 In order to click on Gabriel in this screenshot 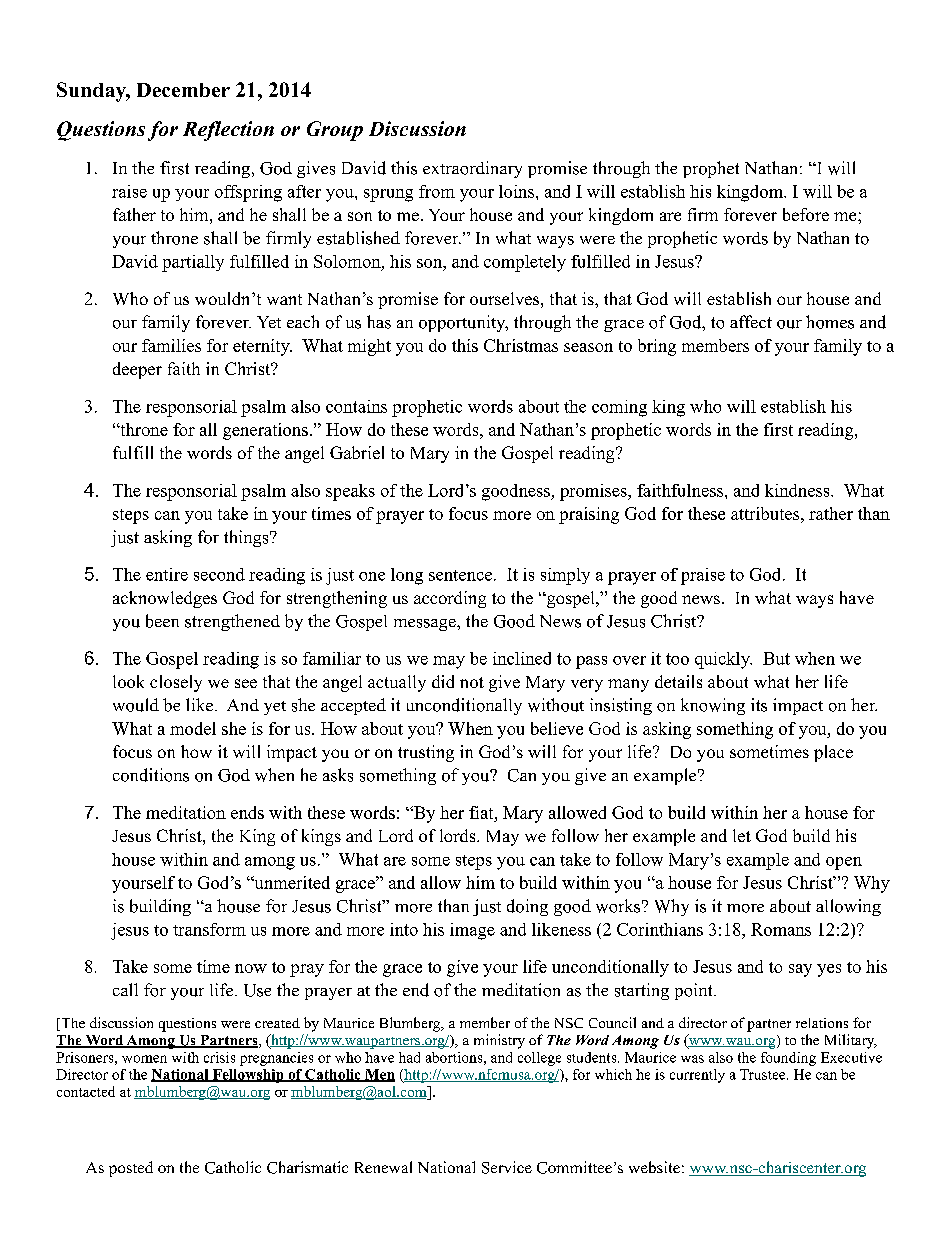, I will do `click(357, 452)`.
